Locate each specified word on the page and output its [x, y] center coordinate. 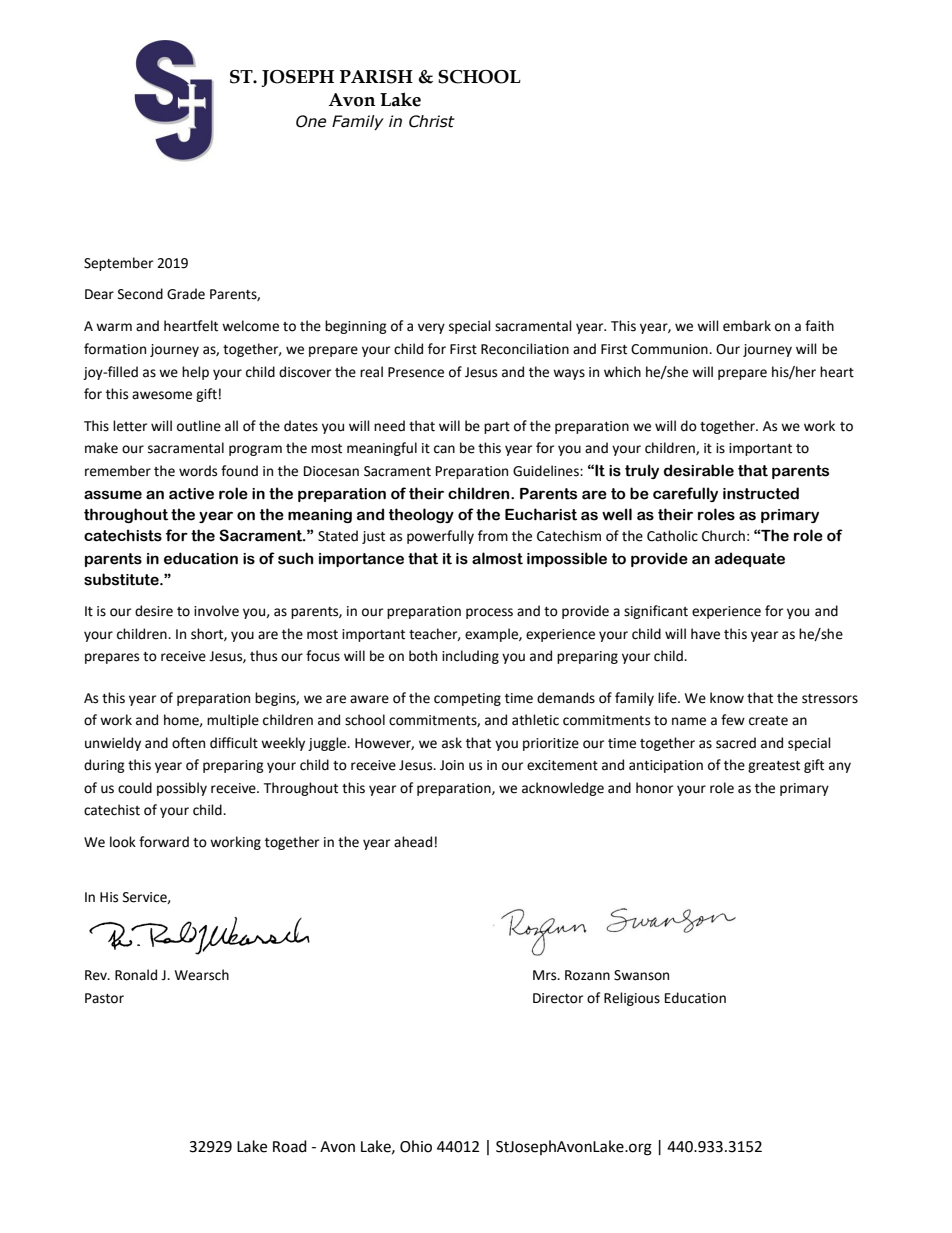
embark [747, 326]
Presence [416, 372]
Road [290, 1146]
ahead [413, 842]
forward [164, 842]
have [705, 634]
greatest [774, 767]
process [489, 613]
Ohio [416, 1146]
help [195, 373]
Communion [670, 349]
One [311, 121]
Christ [432, 121]
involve [216, 611]
